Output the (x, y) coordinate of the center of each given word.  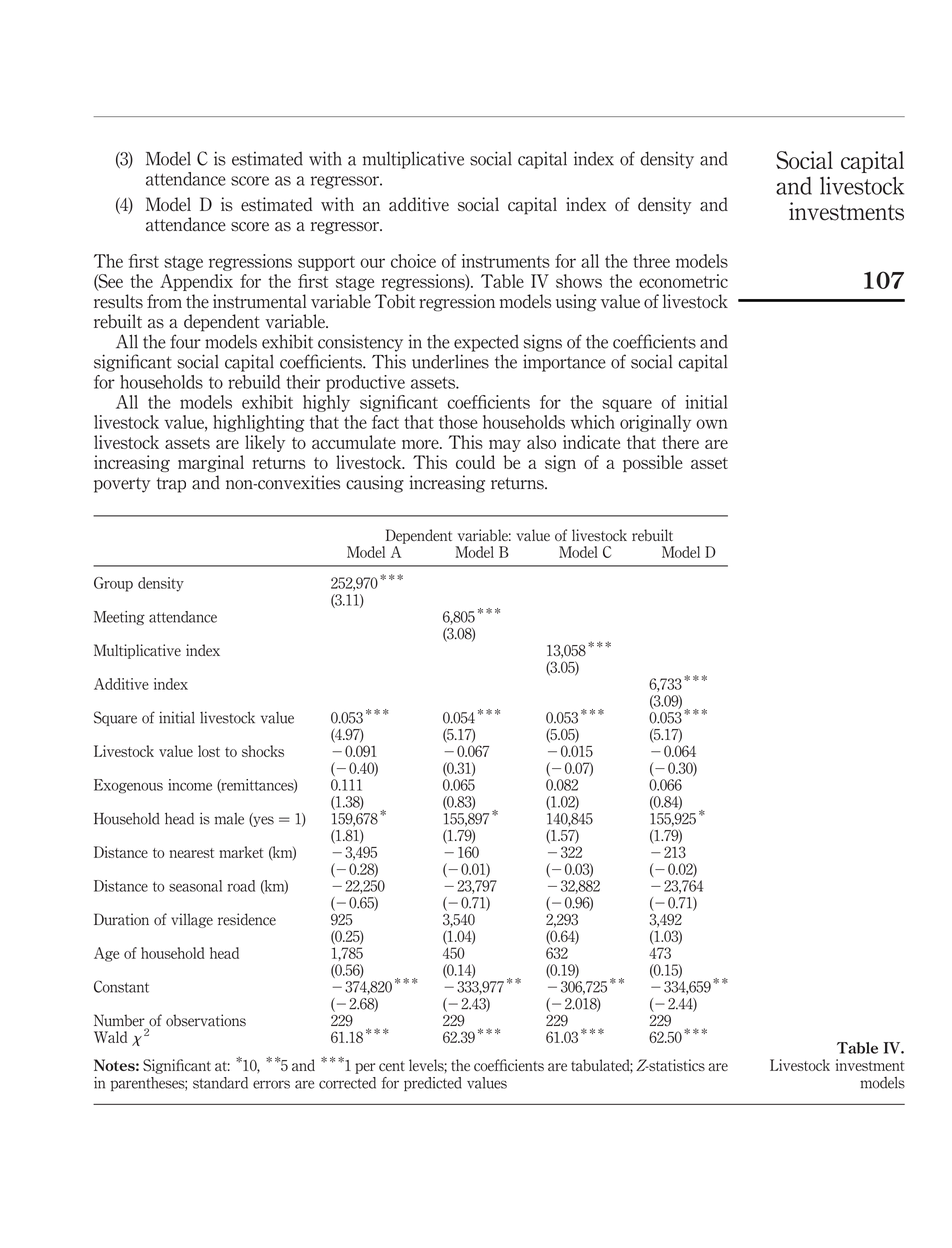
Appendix (196, 282)
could (475, 462)
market (241, 852)
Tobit (395, 301)
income (190, 785)
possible (653, 463)
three (651, 261)
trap (171, 485)
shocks (263, 751)
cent (392, 1066)
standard (220, 1083)
